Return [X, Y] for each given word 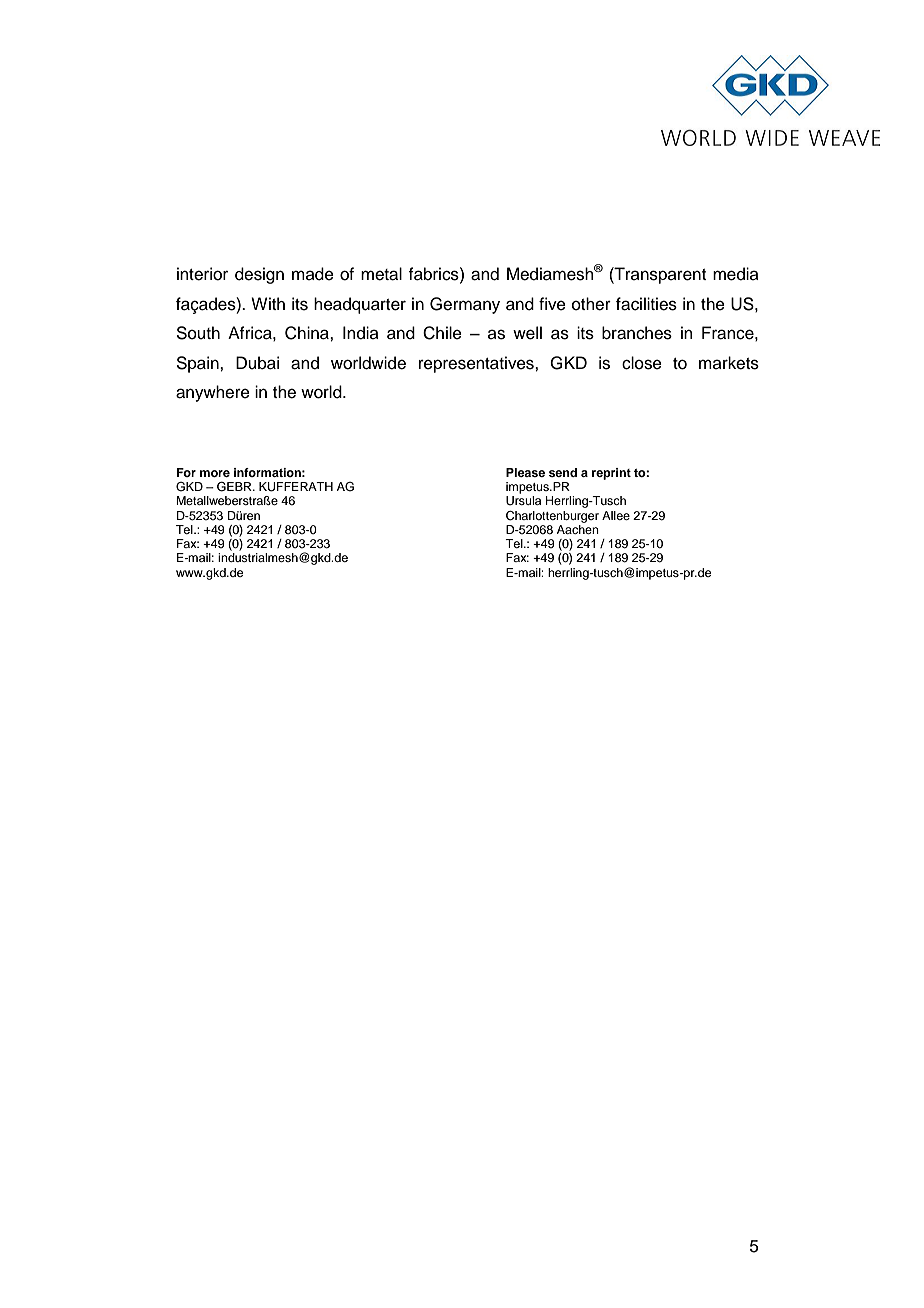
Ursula [523, 501]
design [259, 275]
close [642, 363]
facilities [646, 304]
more [215, 473]
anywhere [213, 393]
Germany [465, 305]
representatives [477, 364]
